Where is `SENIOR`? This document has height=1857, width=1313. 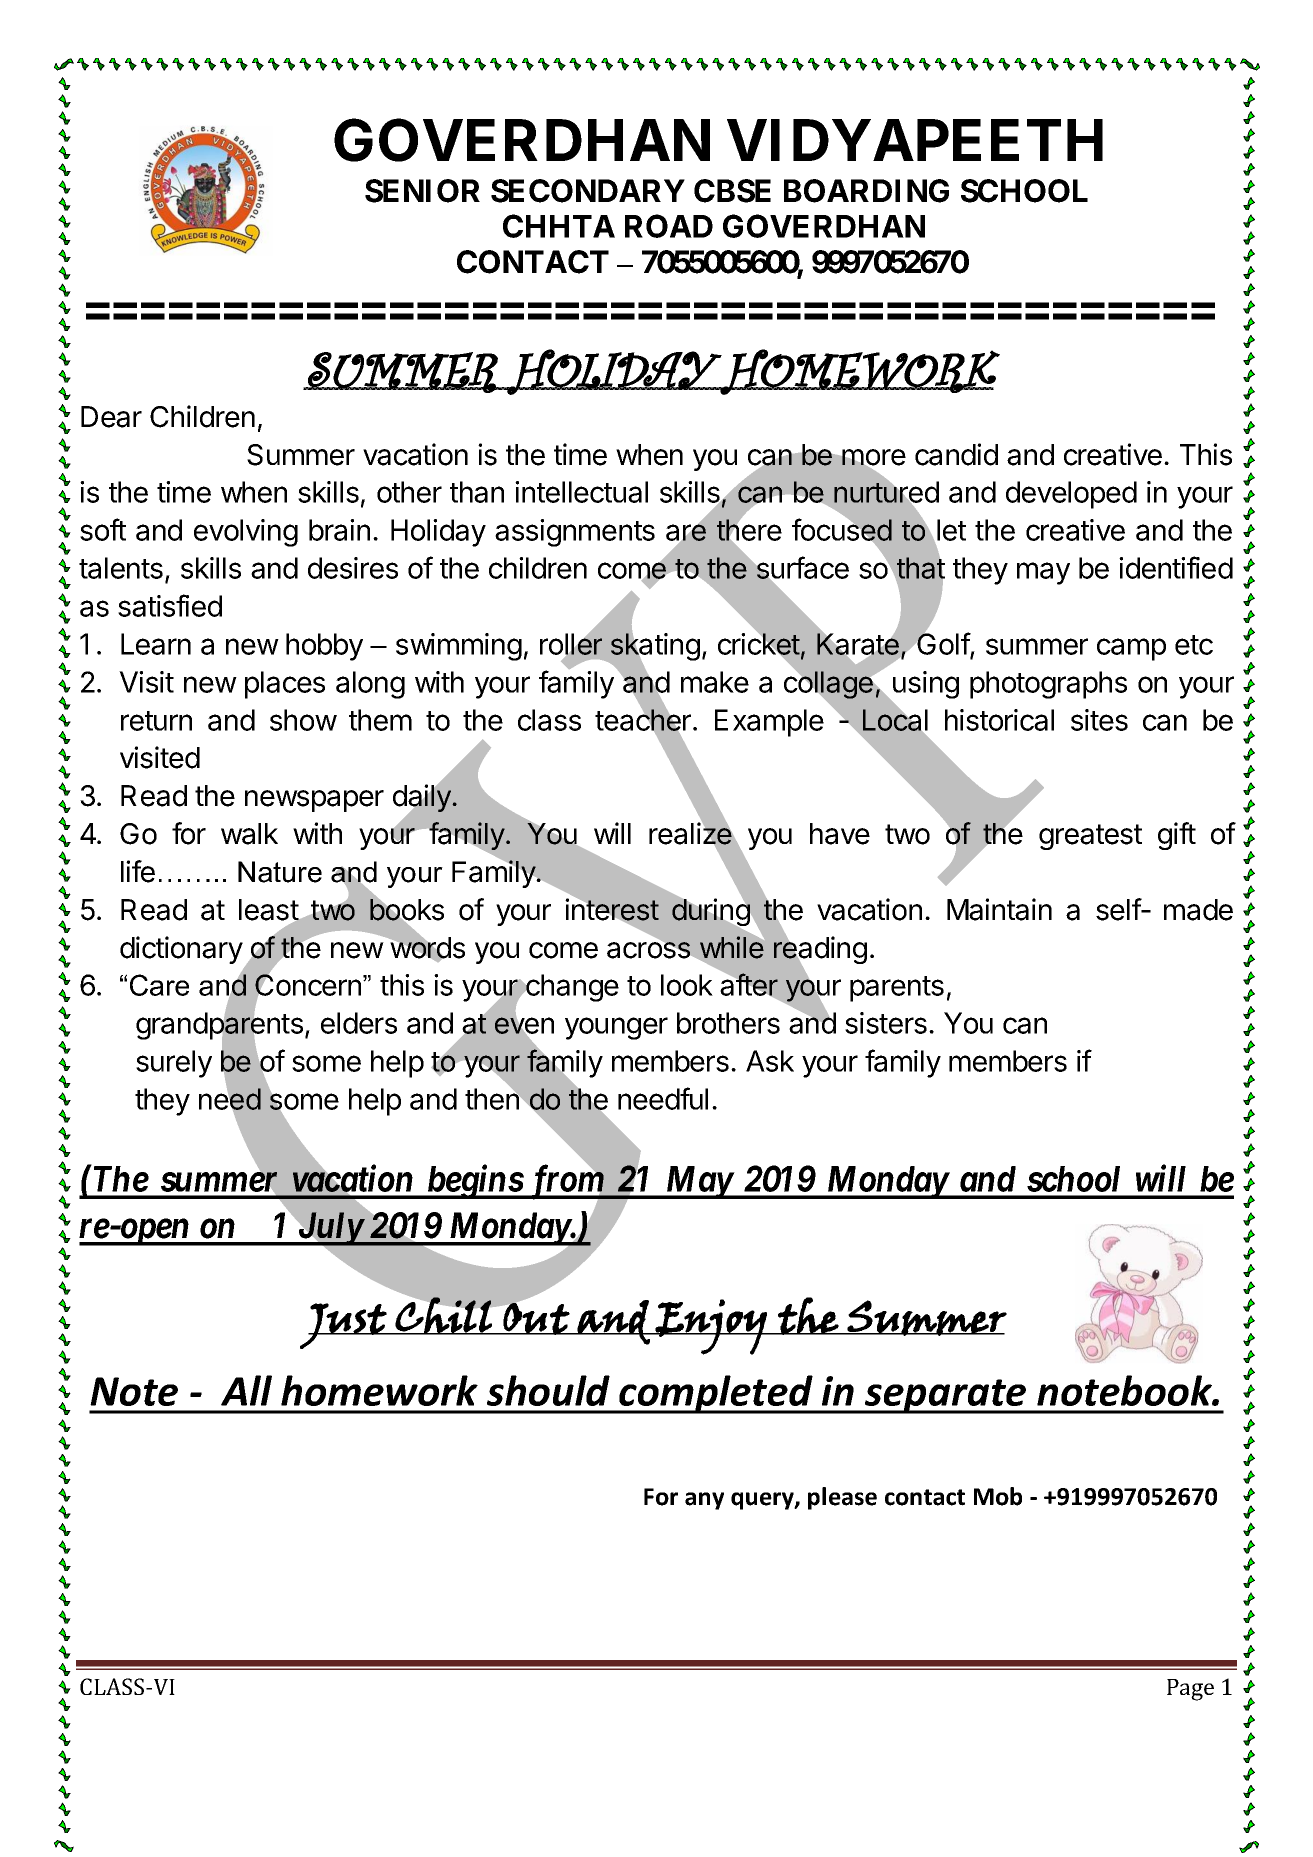 SENIOR is located at coordinates (422, 191).
